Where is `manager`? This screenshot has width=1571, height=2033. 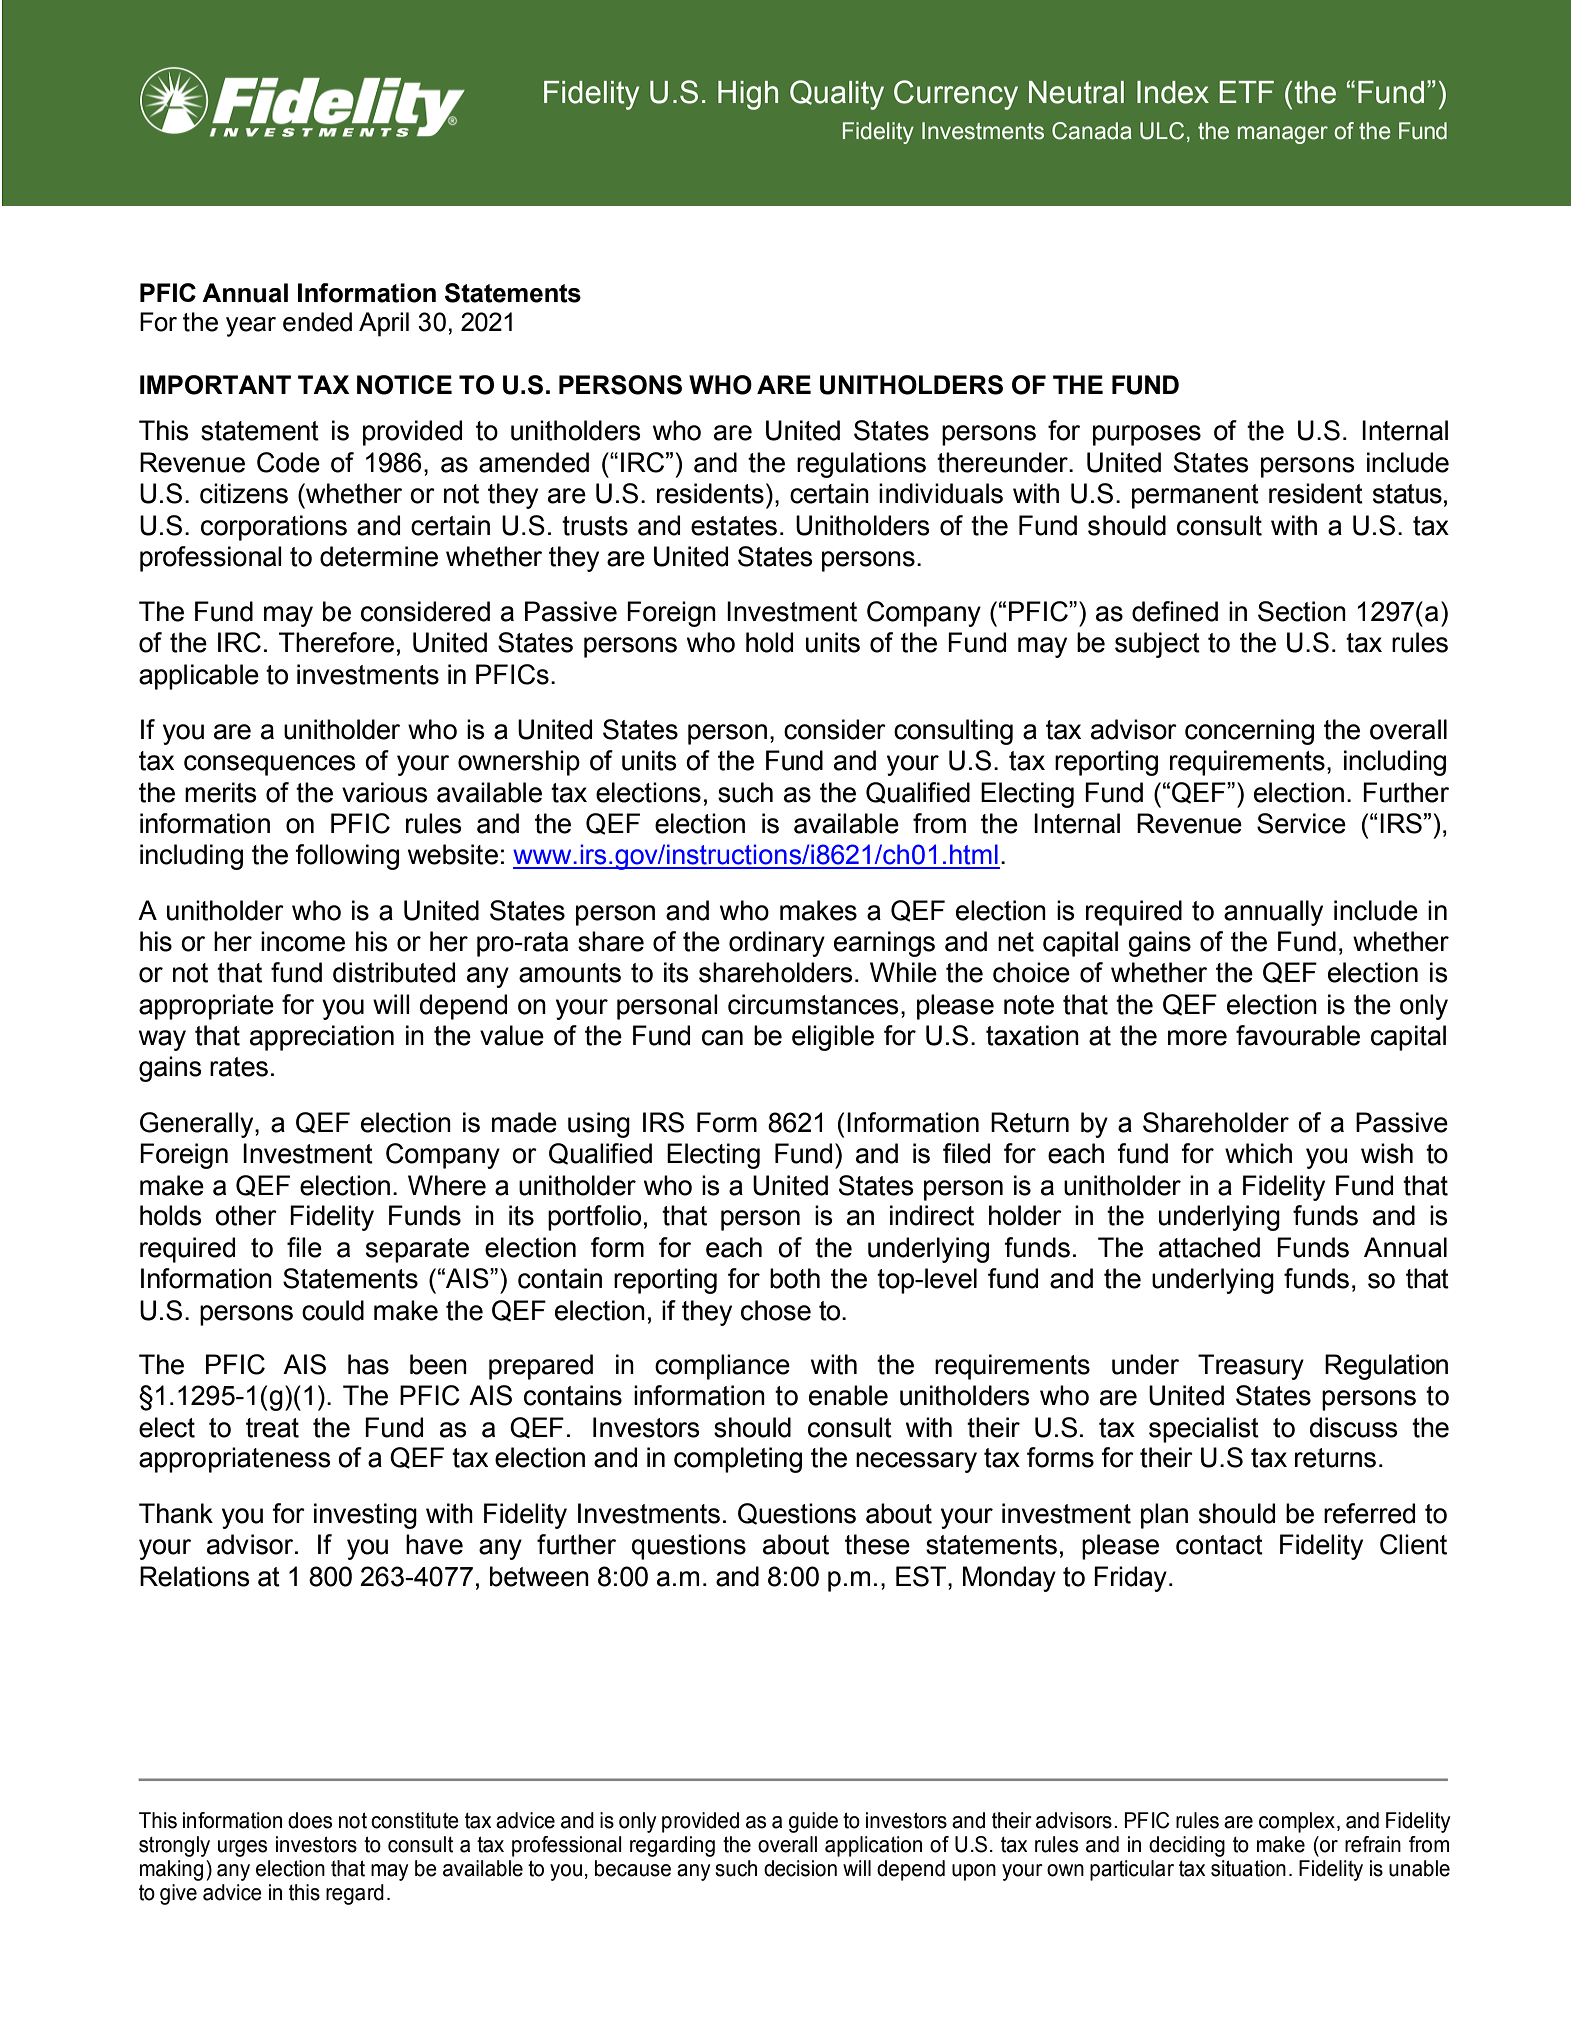 manager is located at coordinates (1283, 135).
